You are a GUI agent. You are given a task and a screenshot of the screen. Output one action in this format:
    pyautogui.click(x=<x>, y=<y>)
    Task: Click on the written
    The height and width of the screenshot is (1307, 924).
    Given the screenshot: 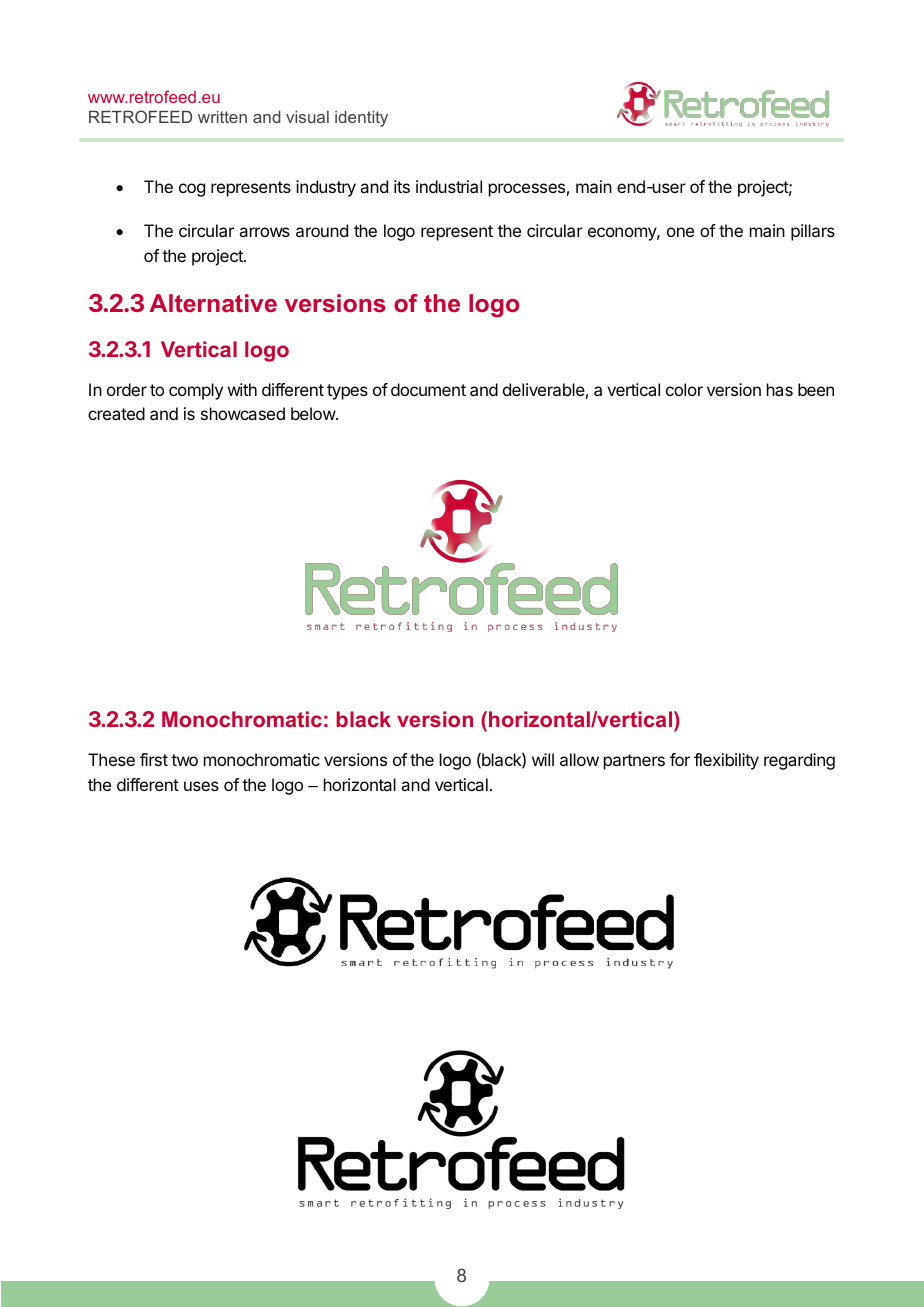 What is the action you would take?
    pyautogui.click(x=222, y=117)
